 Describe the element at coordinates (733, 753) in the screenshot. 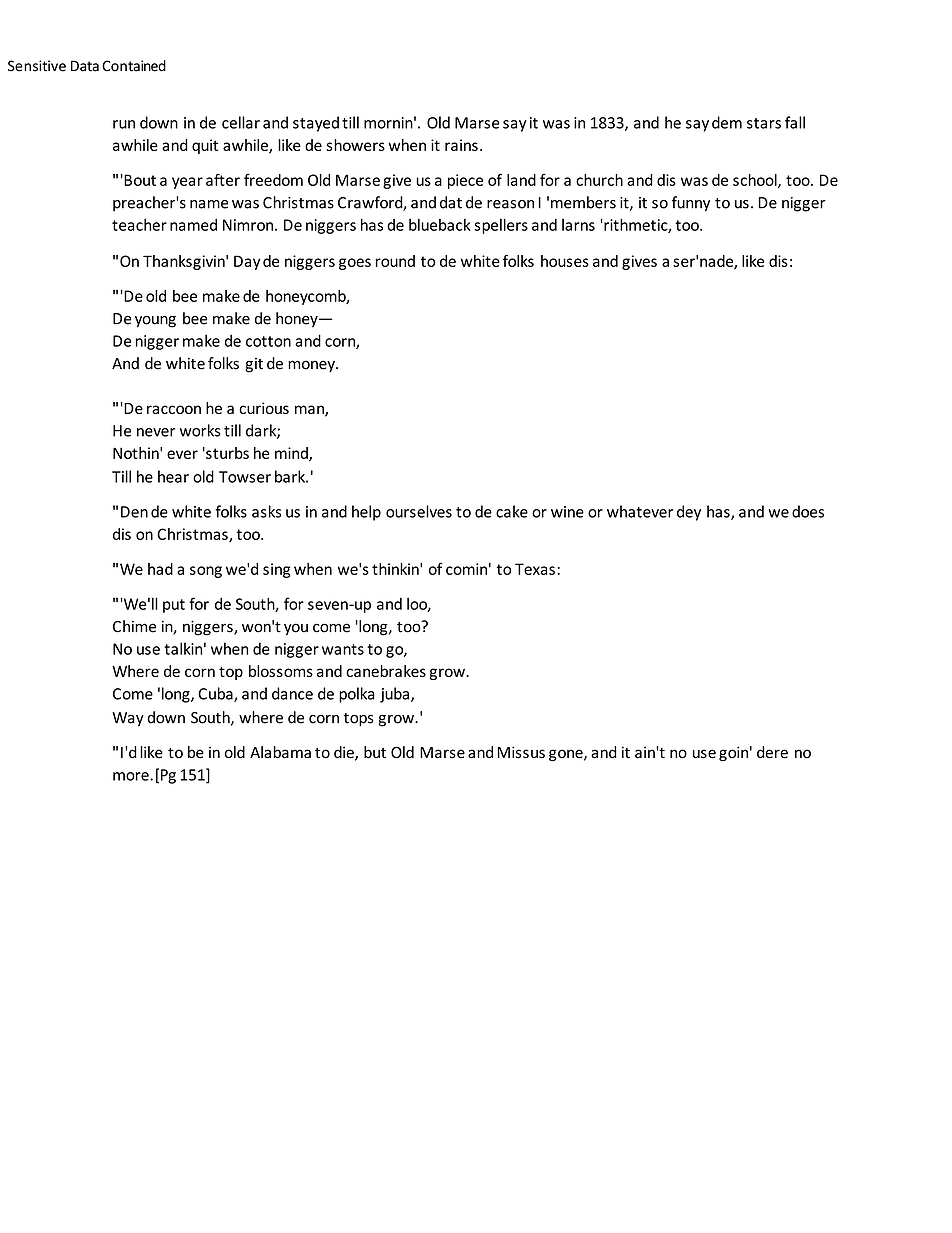

I see `goin` at that location.
